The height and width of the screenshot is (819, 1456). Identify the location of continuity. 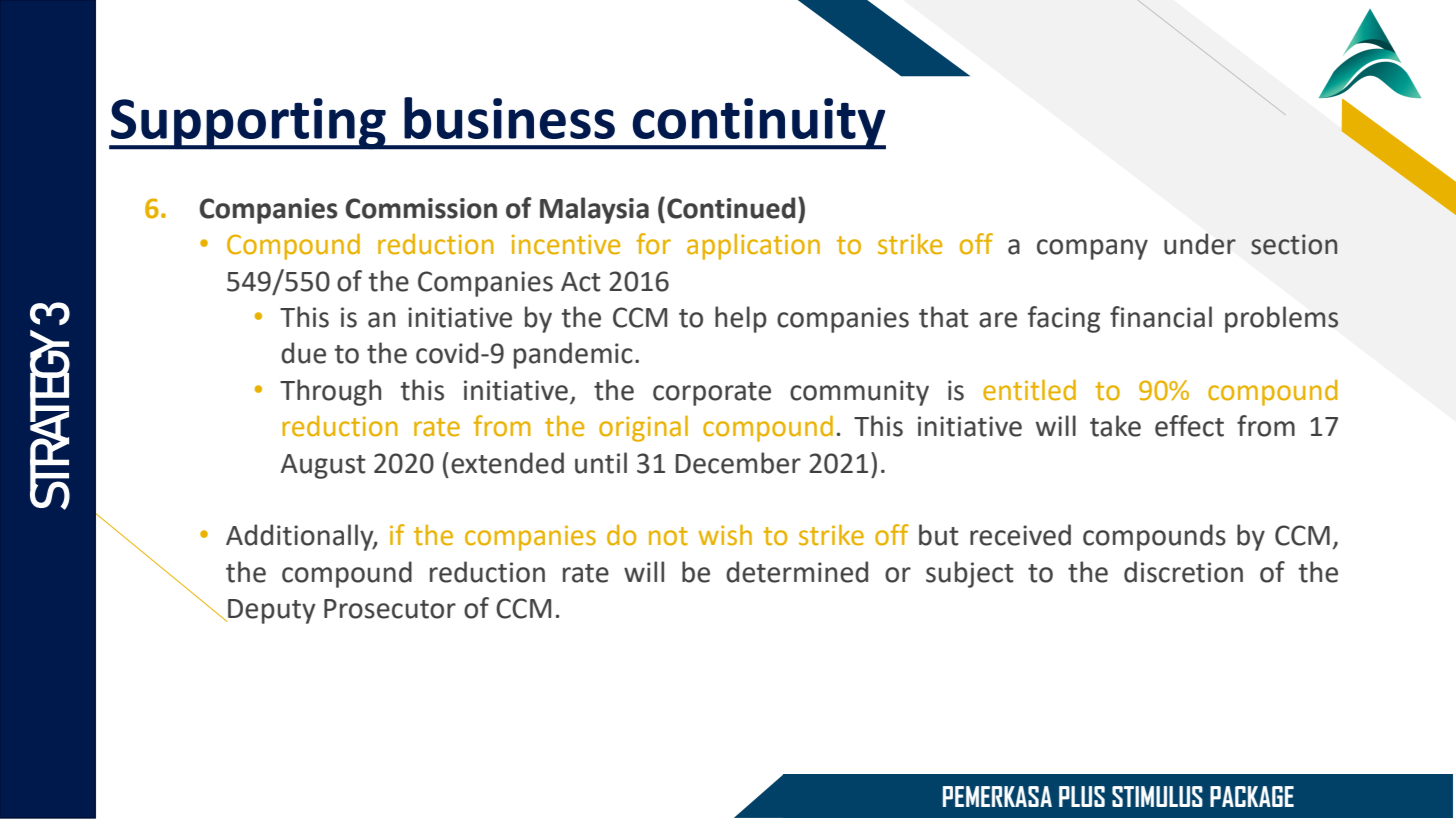
(758, 124).
